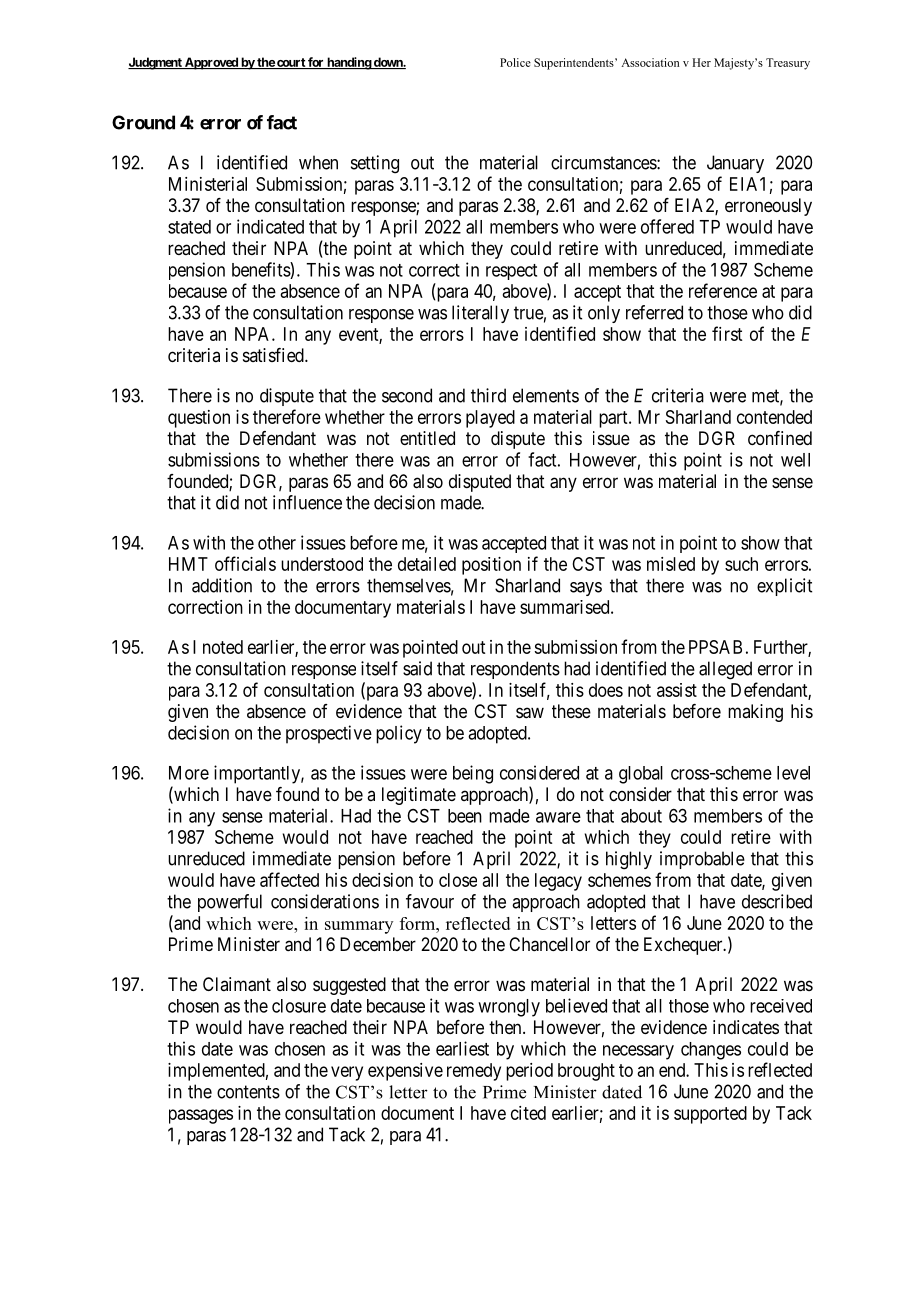 The height and width of the screenshot is (1307, 924). What do you see at coordinates (274, 355) in the screenshot?
I see `satisfied` at bounding box center [274, 355].
